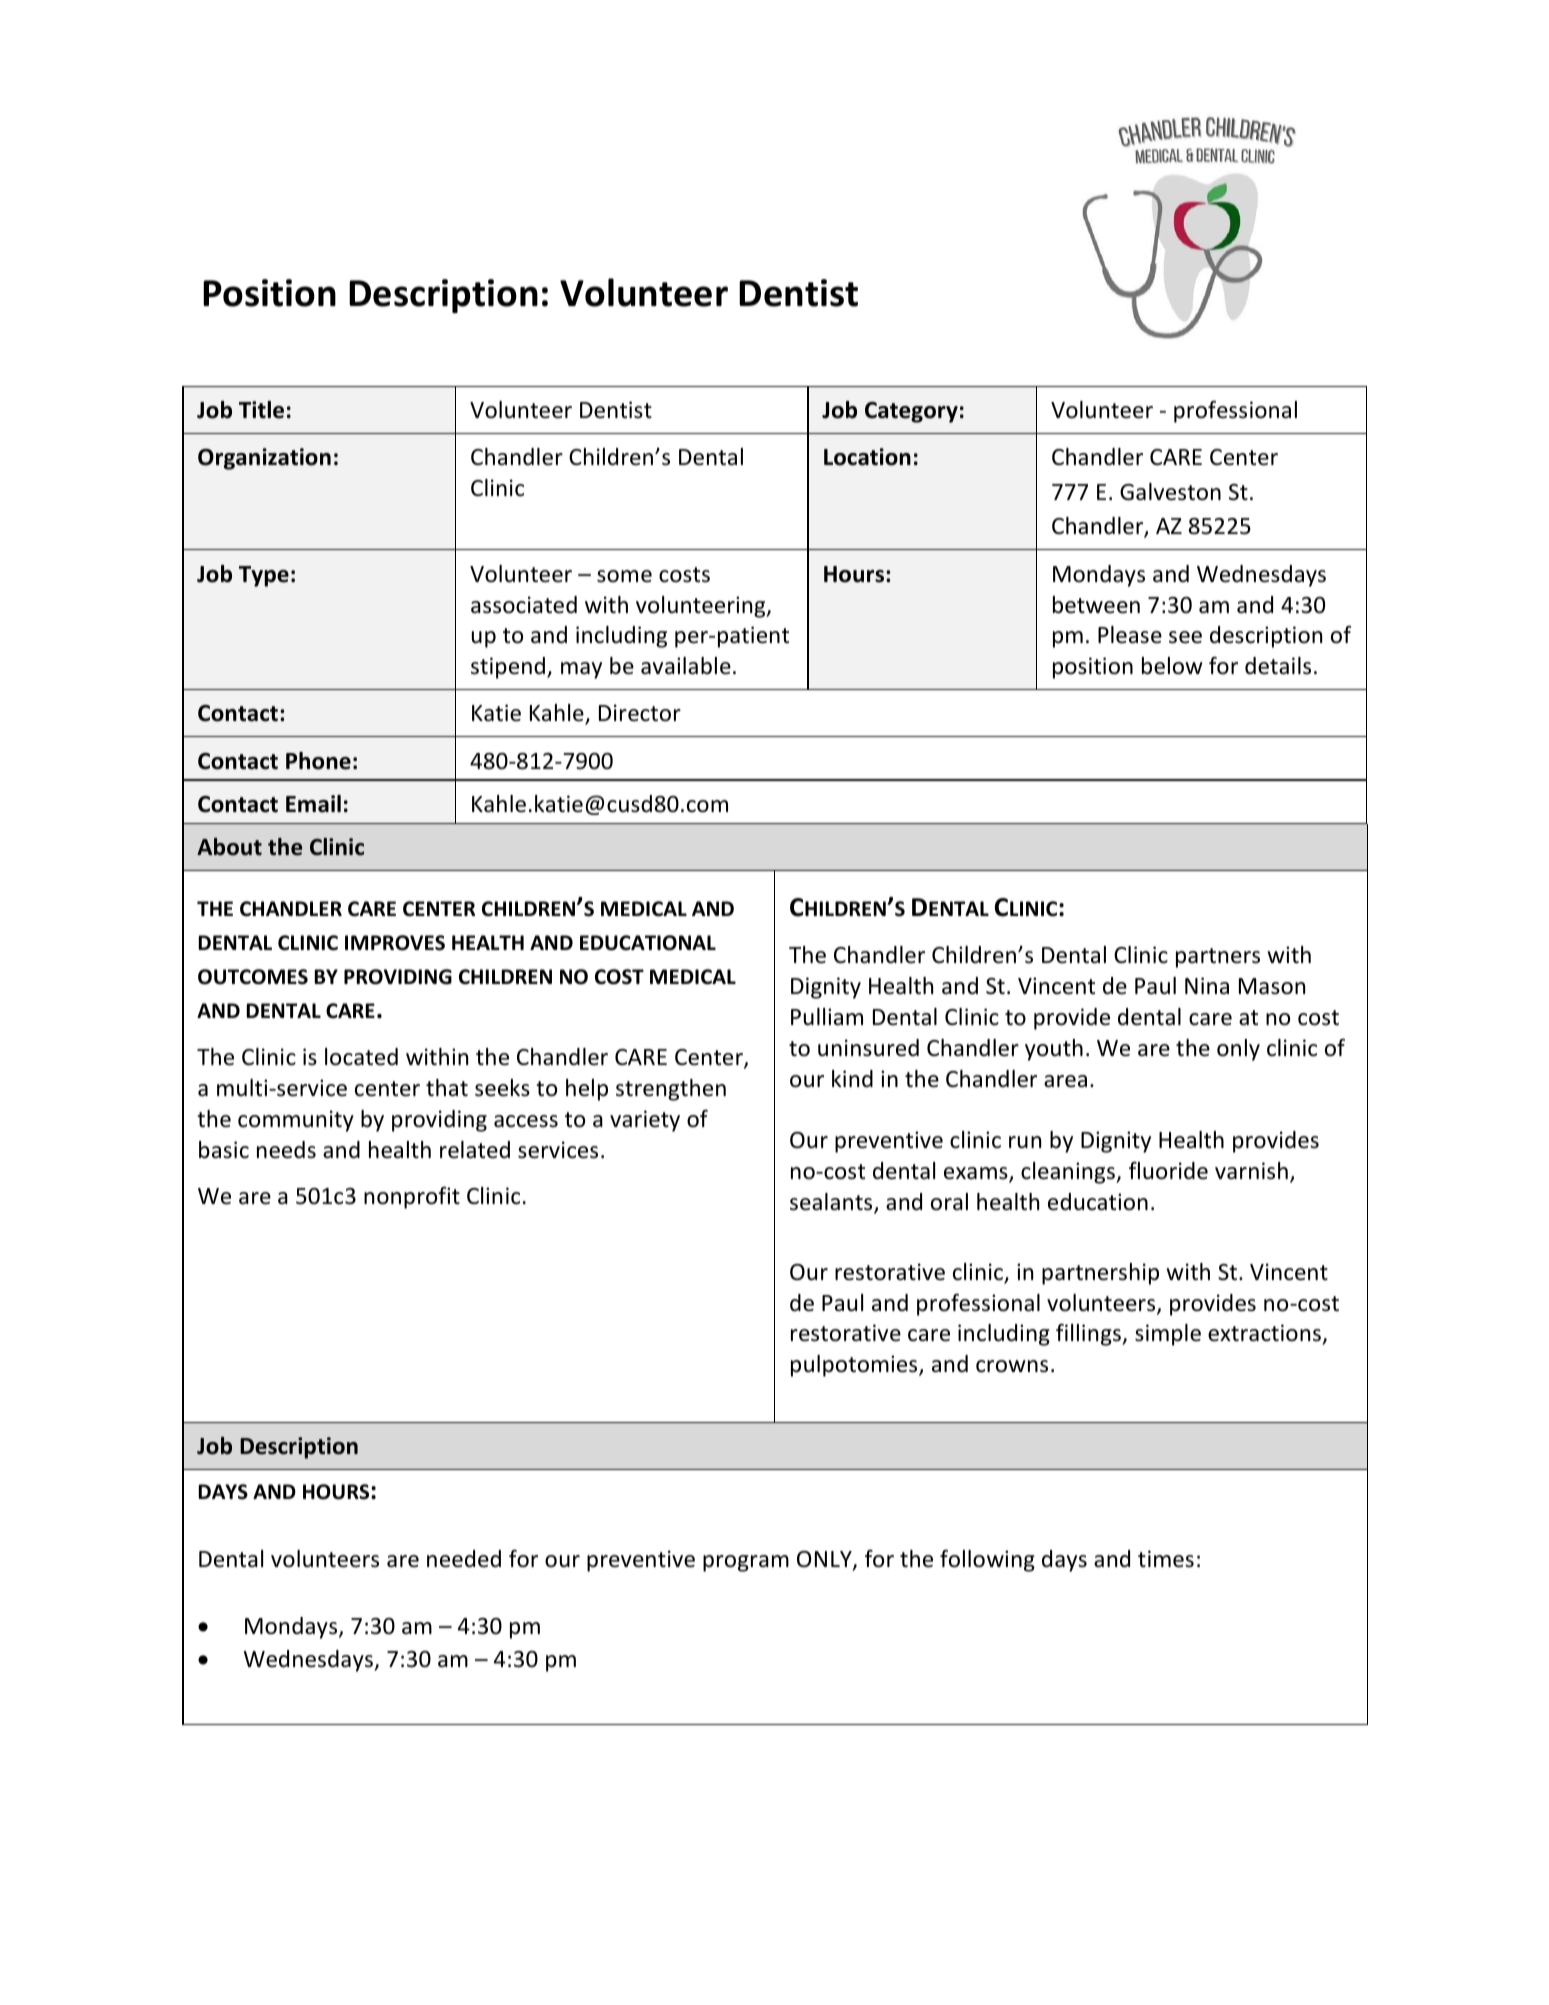 The image size is (1549, 2005). What do you see at coordinates (867, 457) in the screenshot?
I see `Location` at bounding box center [867, 457].
